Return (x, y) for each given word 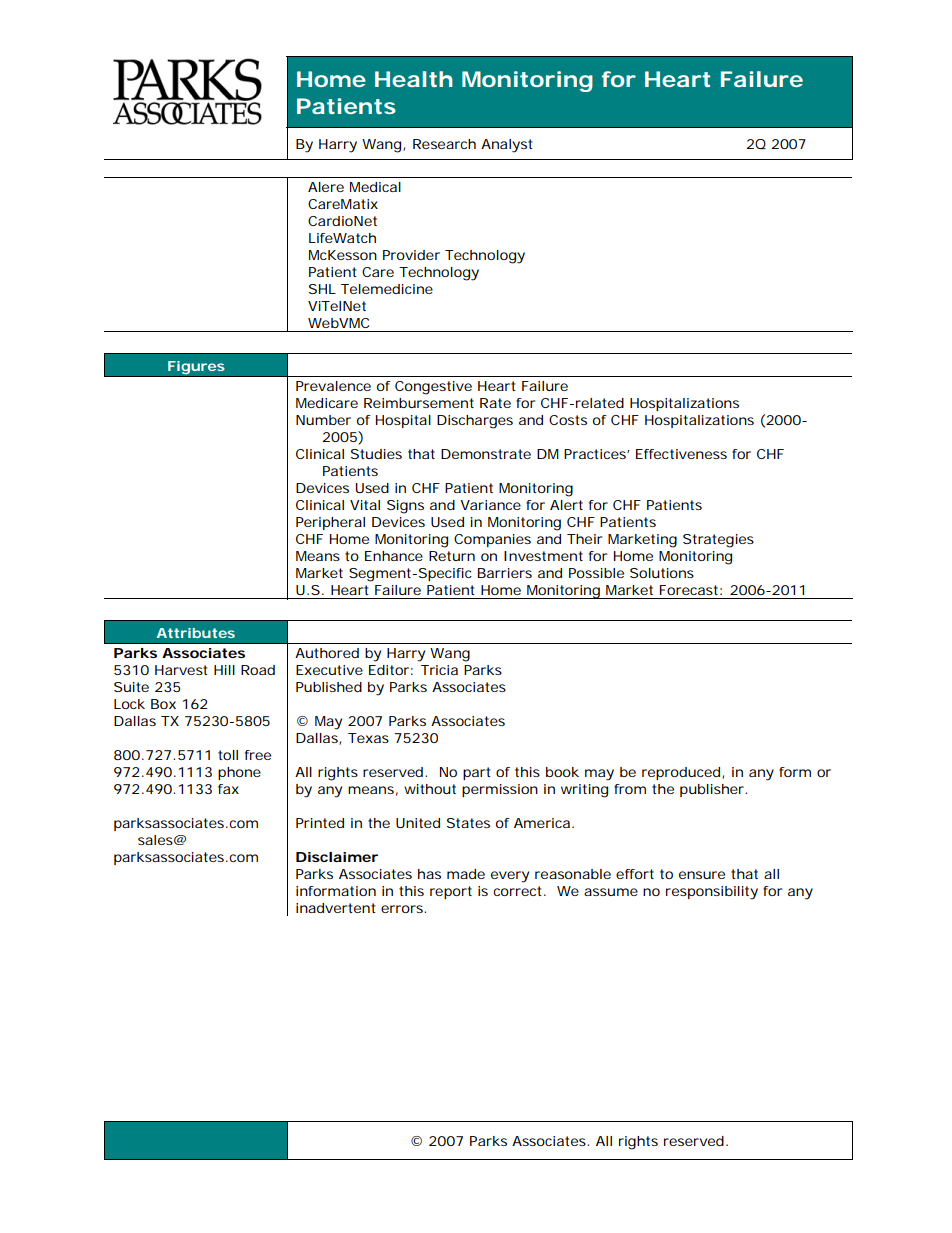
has (429, 874)
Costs (568, 420)
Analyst (507, 146)
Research (444, 144)
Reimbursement (419, 403)
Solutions (662, 573)
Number (323, 420)
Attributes (196, 633)
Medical (375, 187)
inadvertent (336, 908)
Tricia (439, 670)
